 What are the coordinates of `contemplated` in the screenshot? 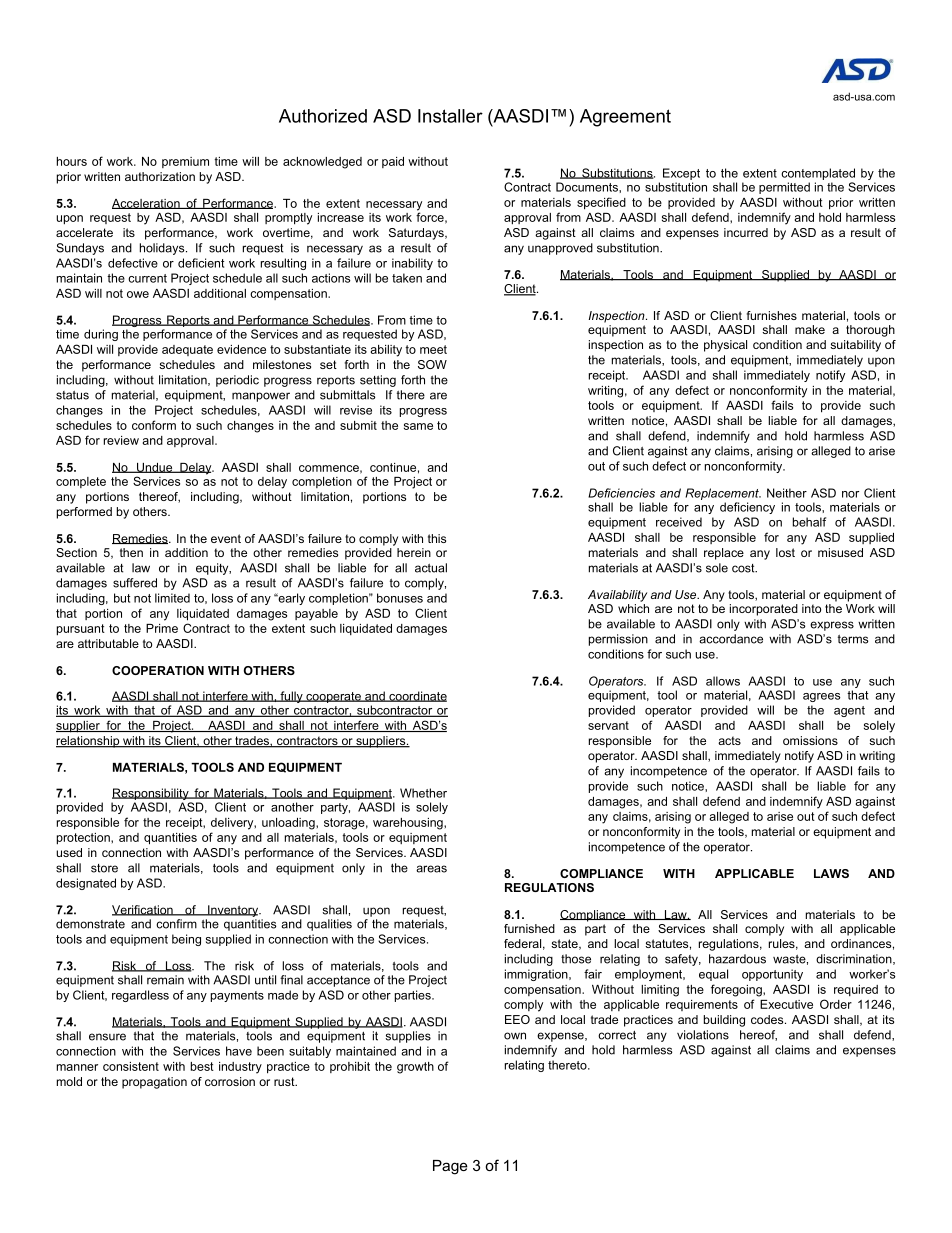 It's located at (818, 174).
